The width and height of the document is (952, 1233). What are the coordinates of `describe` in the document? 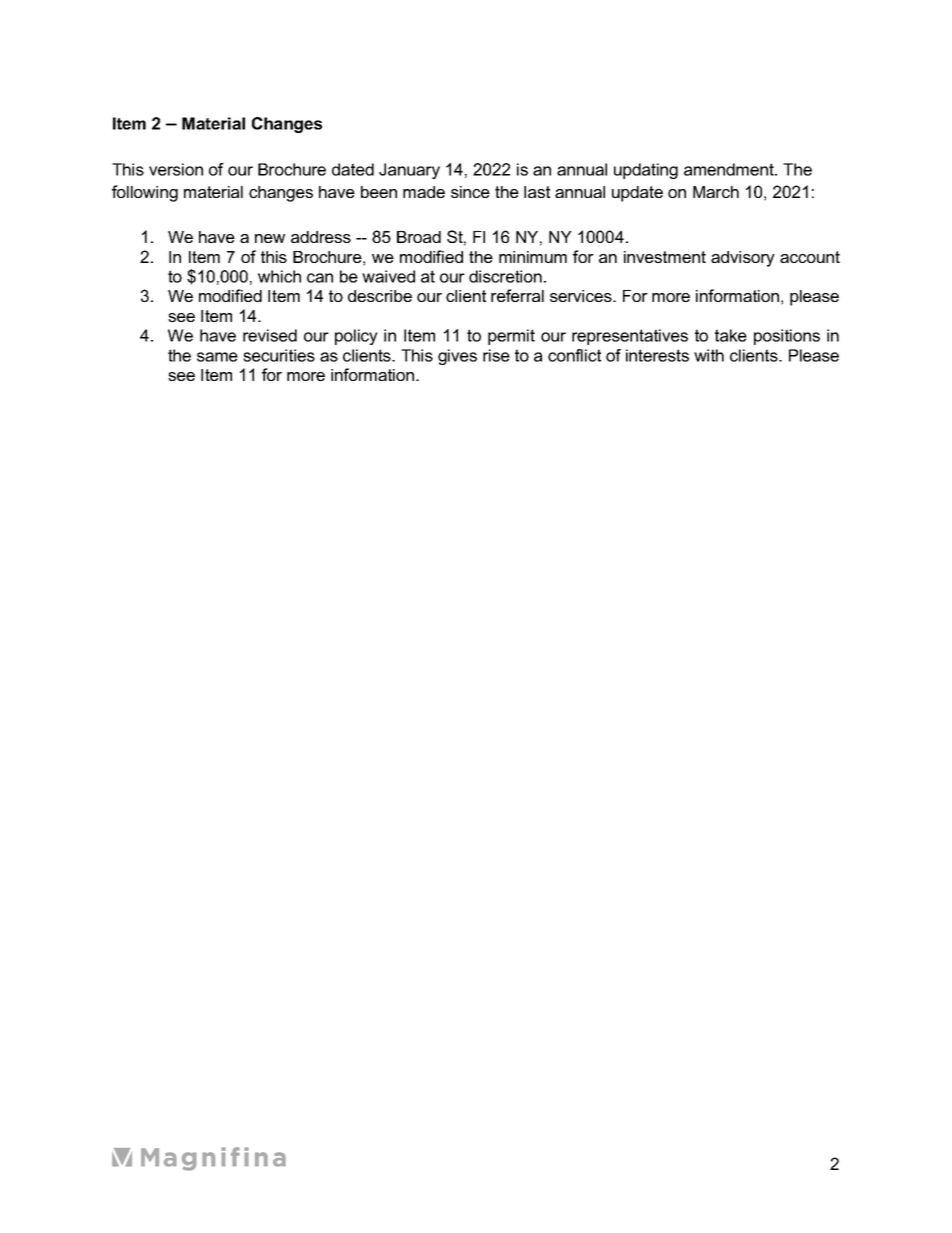 It's located at (380, 296).
